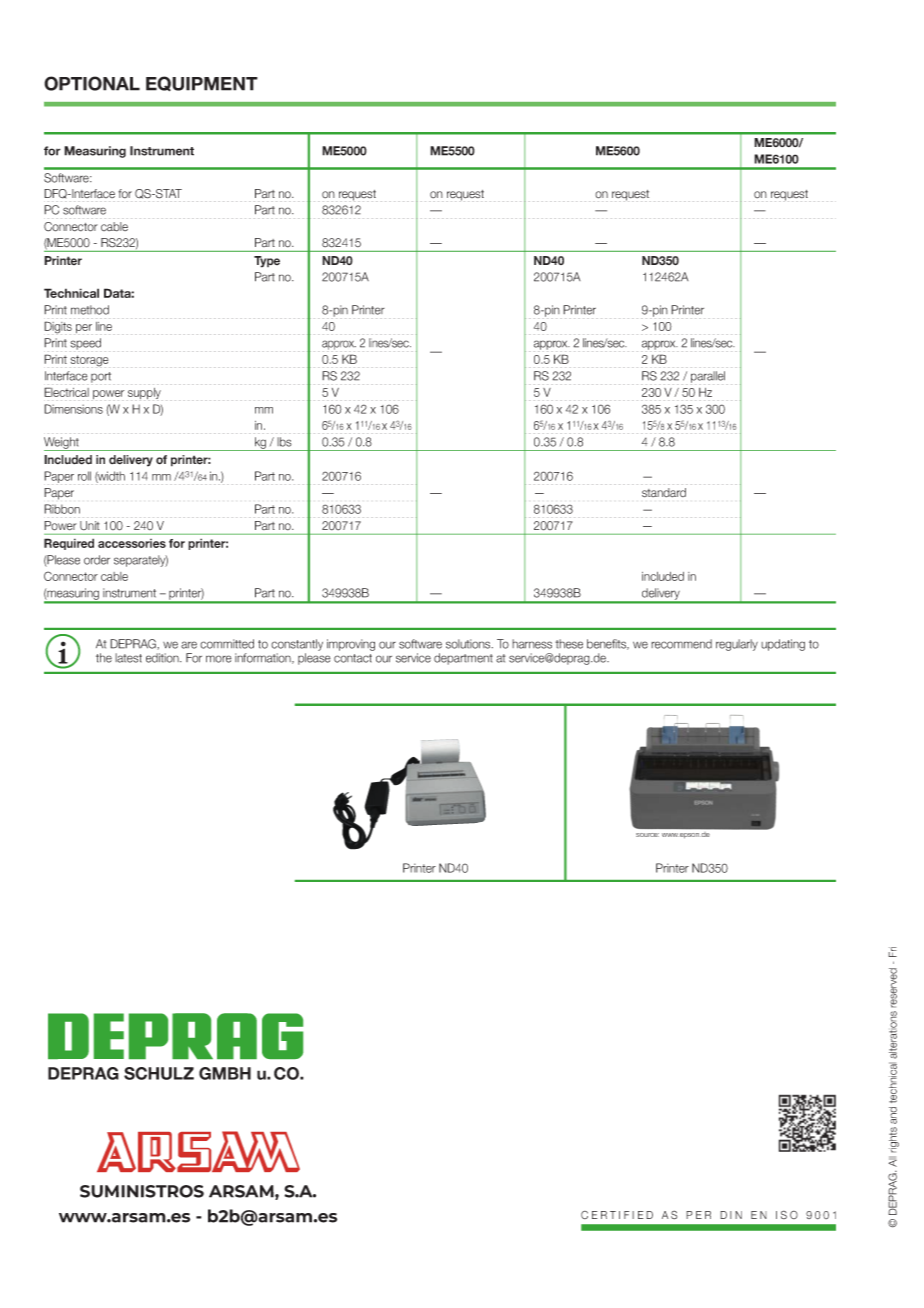 The width and height of the screenshot is (924, 1308). I want to click on GMBH, so click(225, 1073).
